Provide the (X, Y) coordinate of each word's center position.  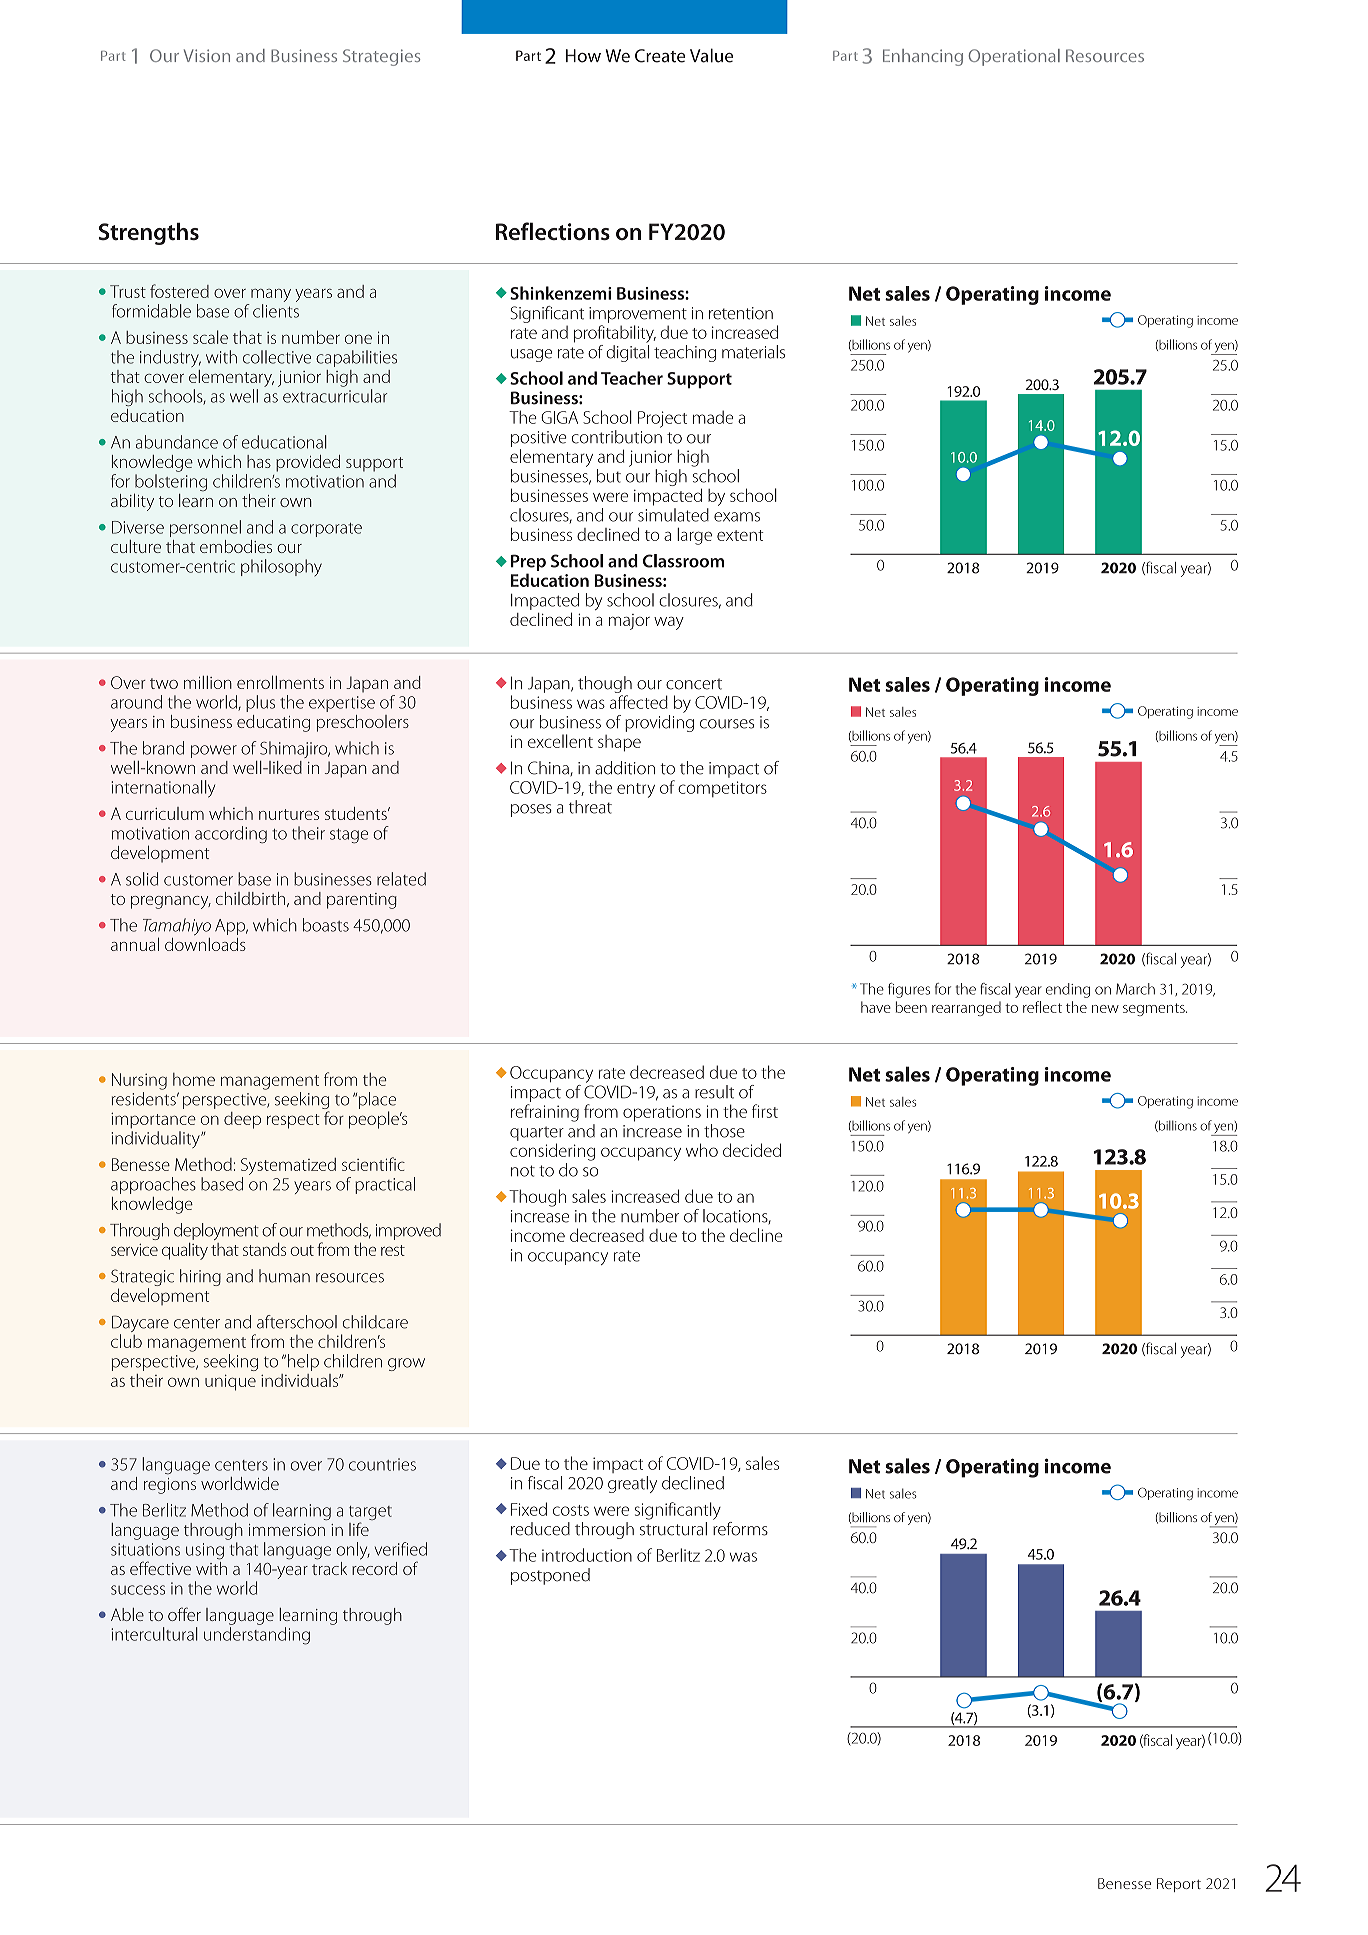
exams (737, 517)
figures (909, 990)
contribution (617, 437)
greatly (632, 1484)
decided (752, 1150)
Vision (207, 55)
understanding (257, 1636)
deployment (216, 1231)
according (231, 834)
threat (590, 807)
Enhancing (923, 57)
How (583, 56)
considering (552, 1152)
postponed (550, 1576)
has (259, 461)
